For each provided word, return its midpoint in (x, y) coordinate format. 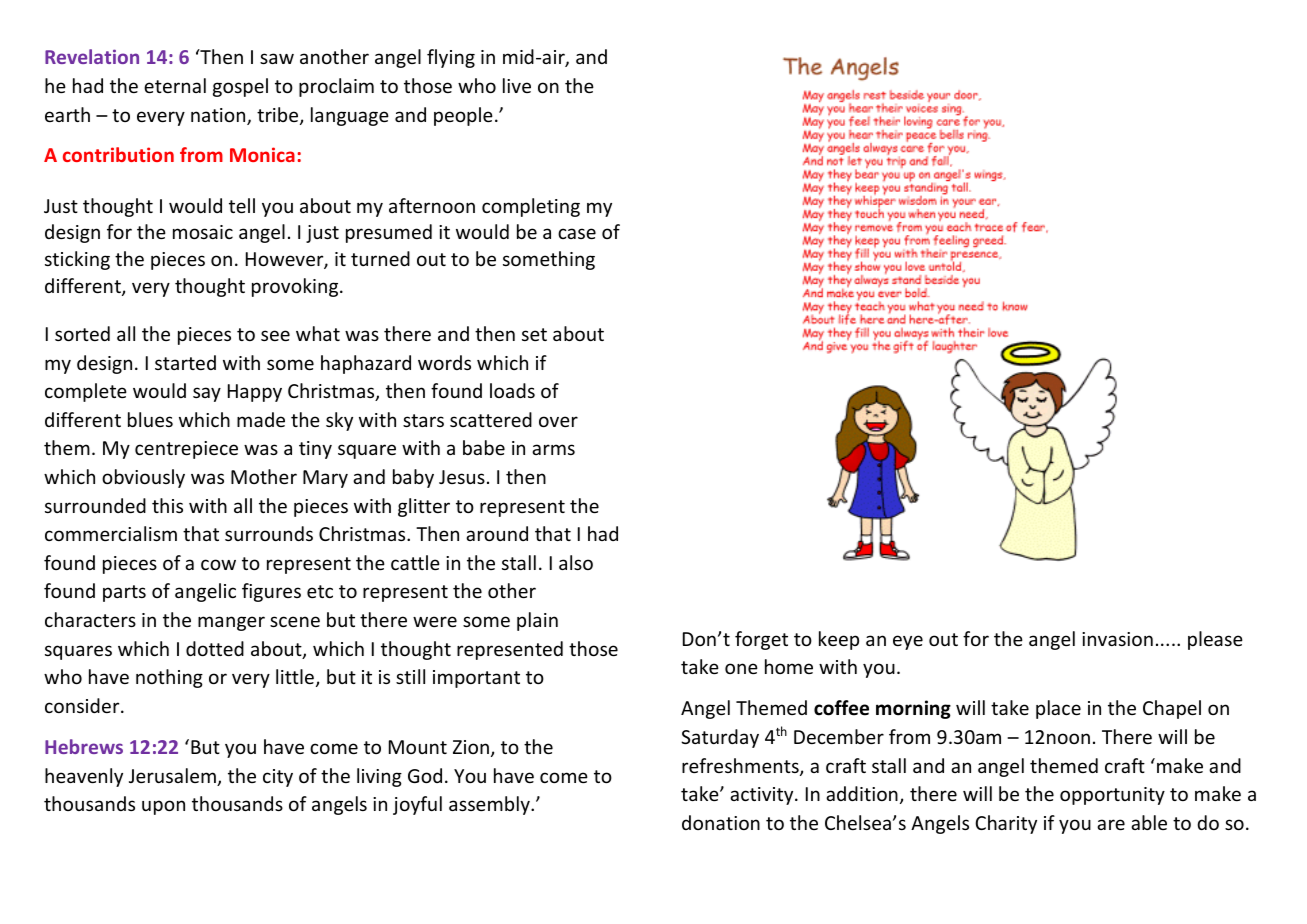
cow (218, 564)
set (534, 334)
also (576, 562)
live (517, 85)
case (577, 233)
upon (163, 807)
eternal (175, 85)
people (463, 116)
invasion (1117, 639)
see (275, 335)
